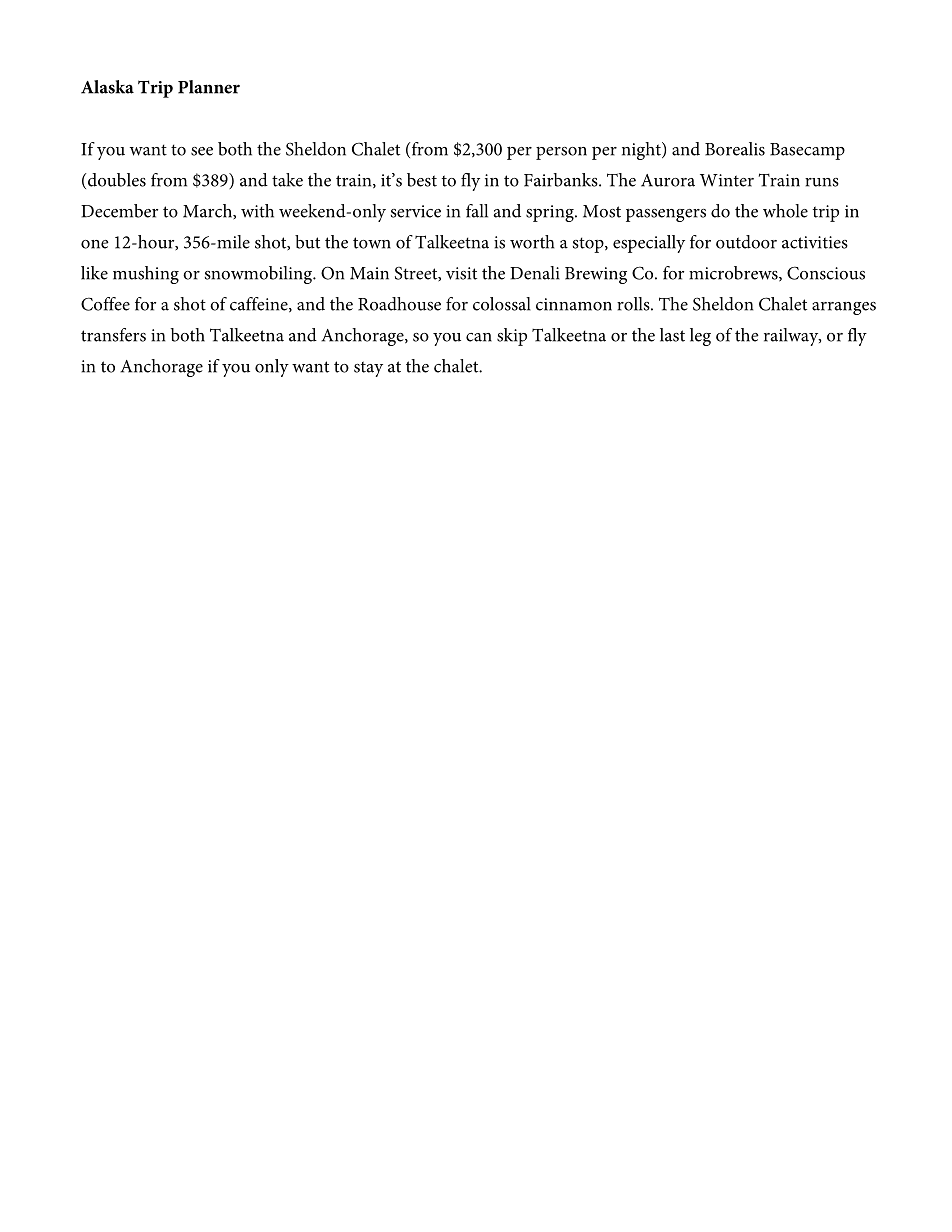 This document has width=952, height=1232. What do you see at coordinates (422, 180) in the document?
I see `best` at bounding box center [422, 180].
